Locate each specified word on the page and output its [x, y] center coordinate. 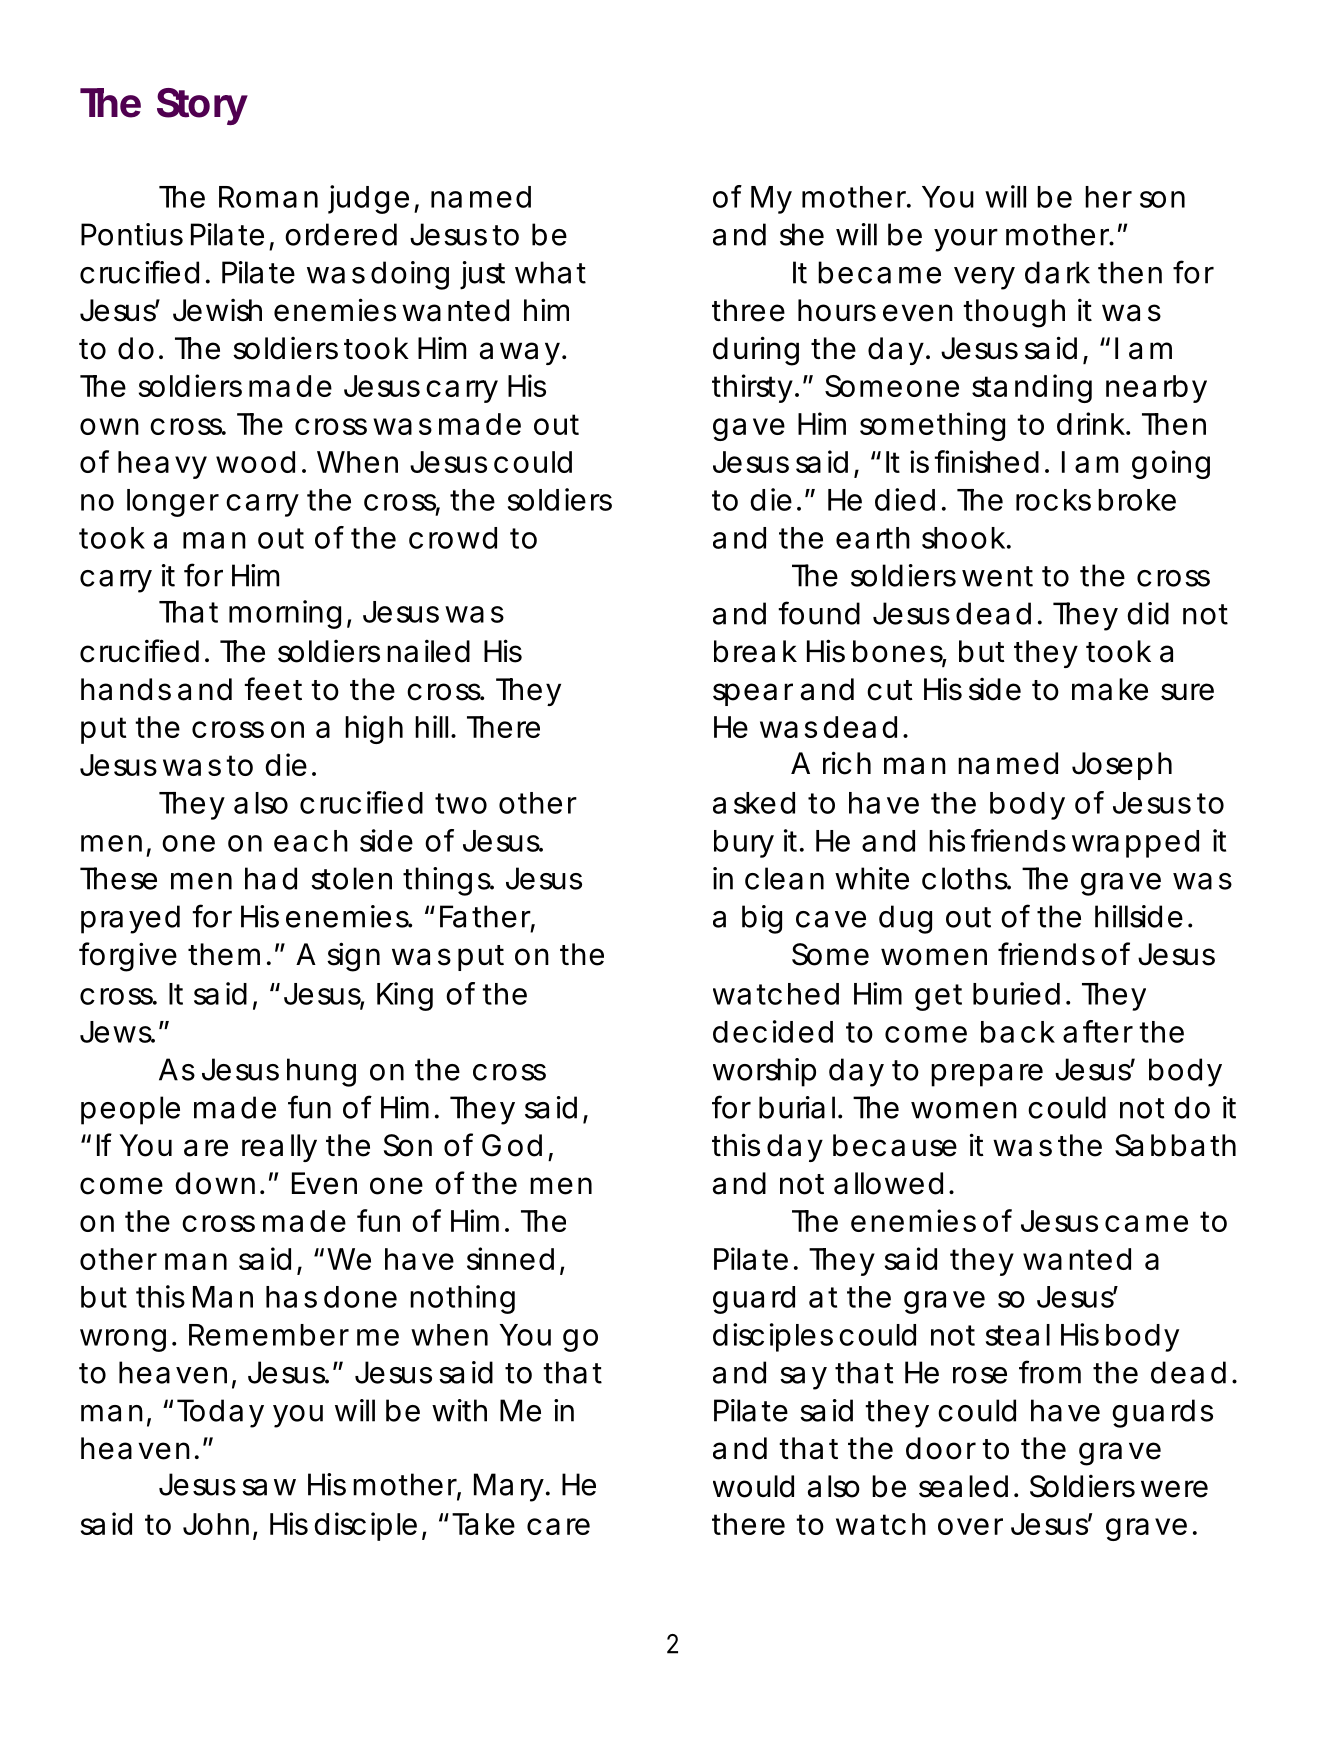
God [512, 1145]
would [753, 1486]
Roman [268, 197]
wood [255, 462]
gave [749, 429]
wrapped [1135, 844]
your [966, 240]
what [550, 272]
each [311, 841]
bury [744, 844]
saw [269, 1487]
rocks [1053, 500]
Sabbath [1175, 1145]
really [279, 1148]
